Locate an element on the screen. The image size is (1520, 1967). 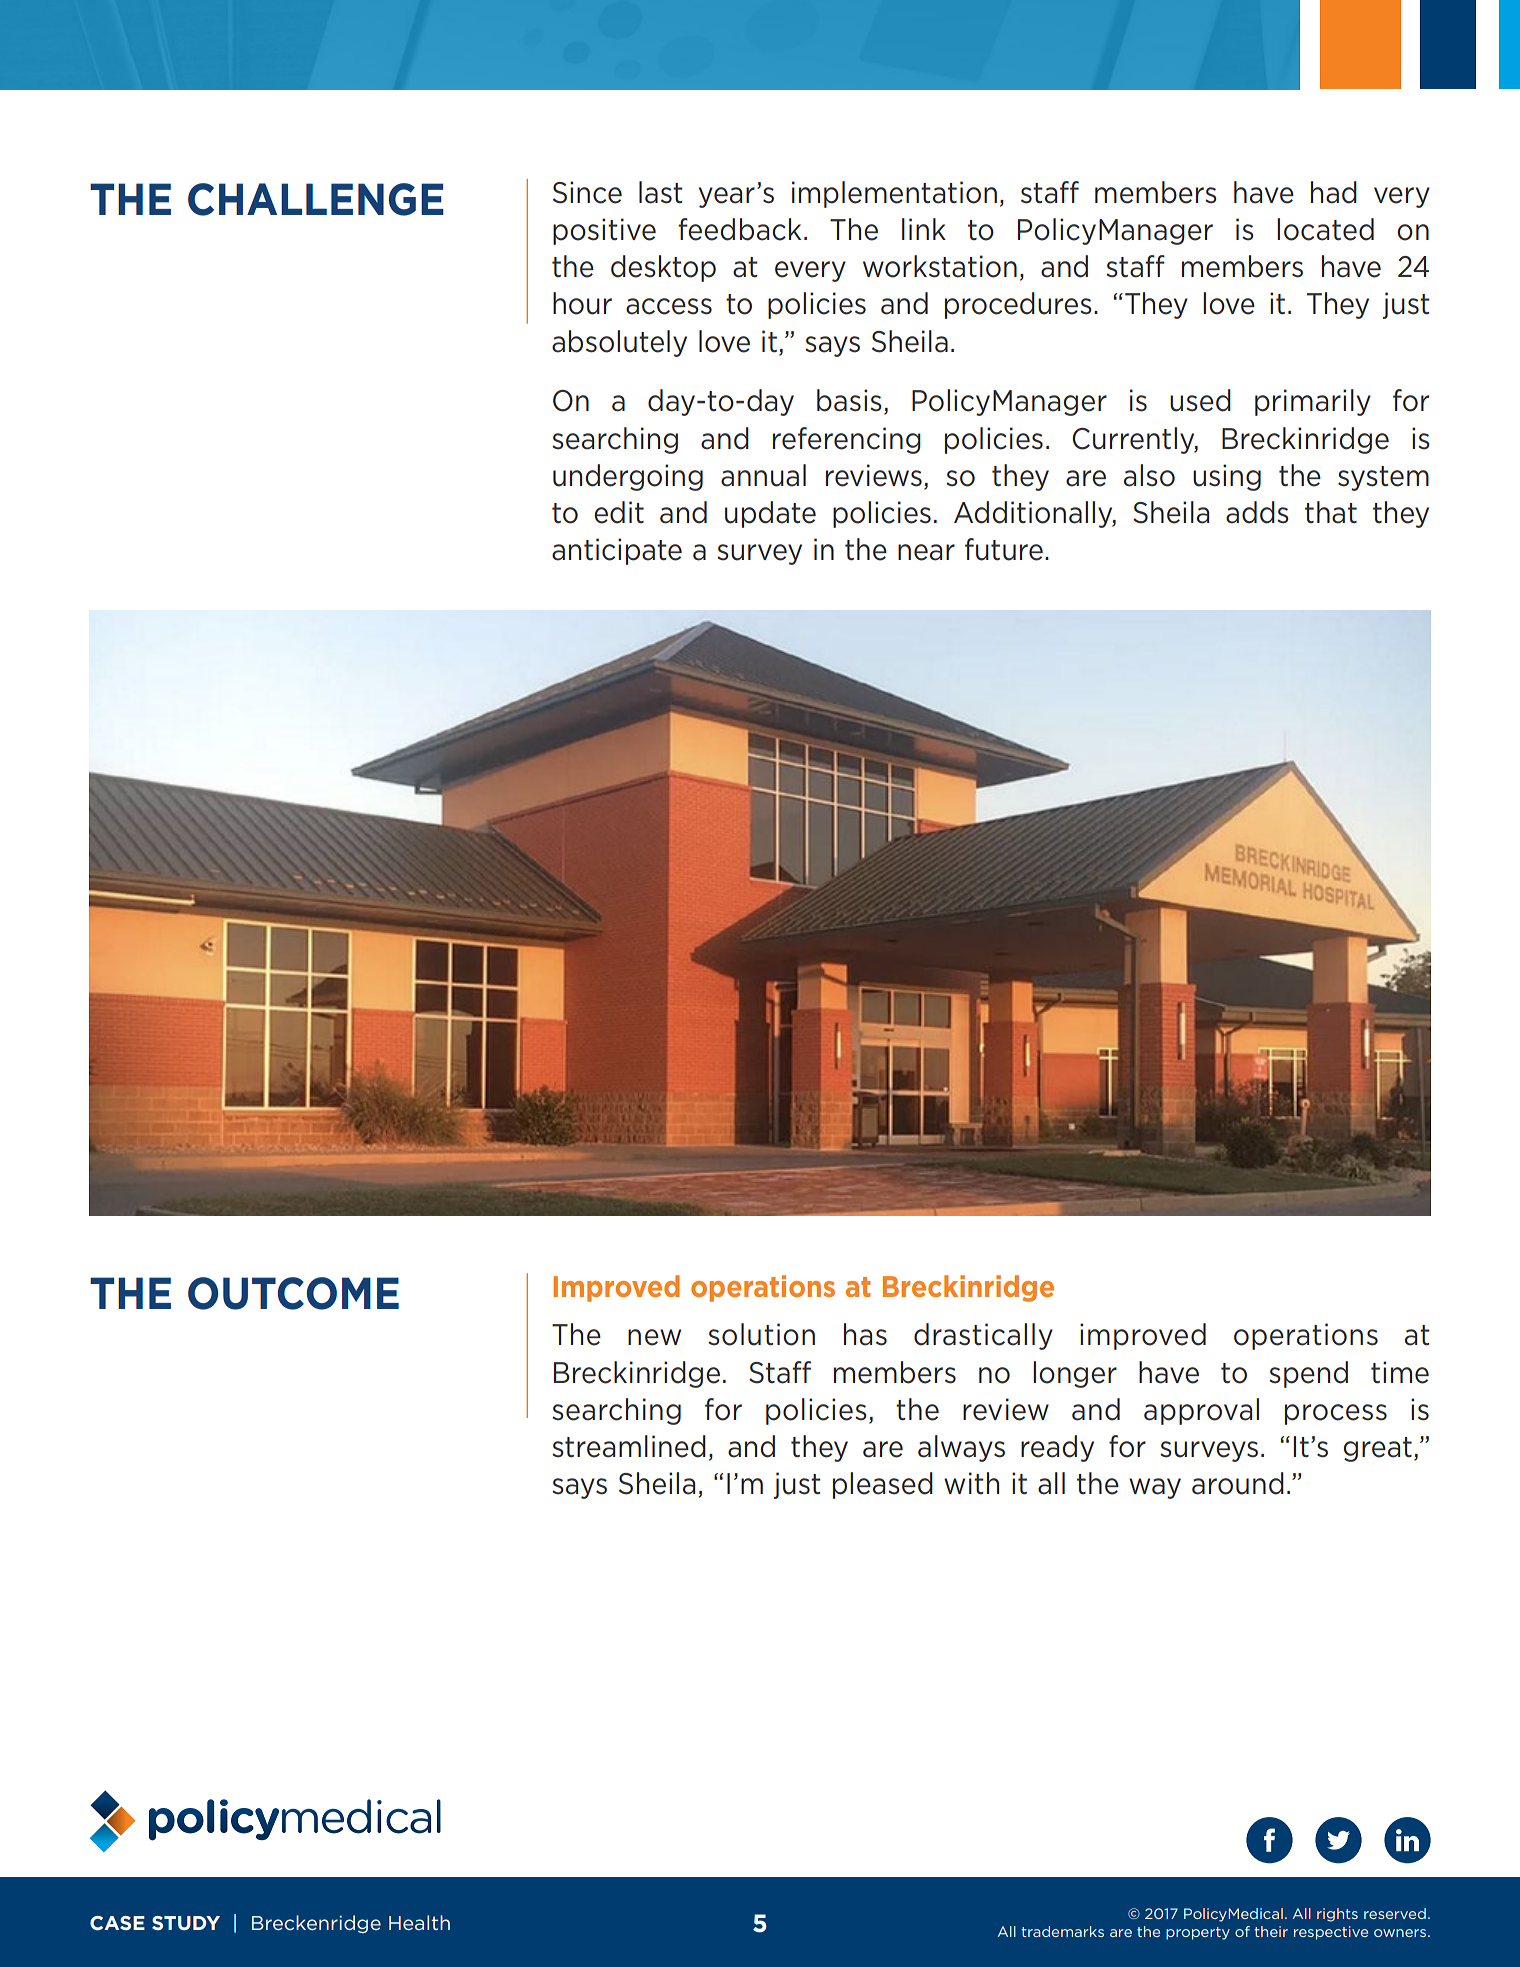
adds is located at coordinates (1257, 512).
